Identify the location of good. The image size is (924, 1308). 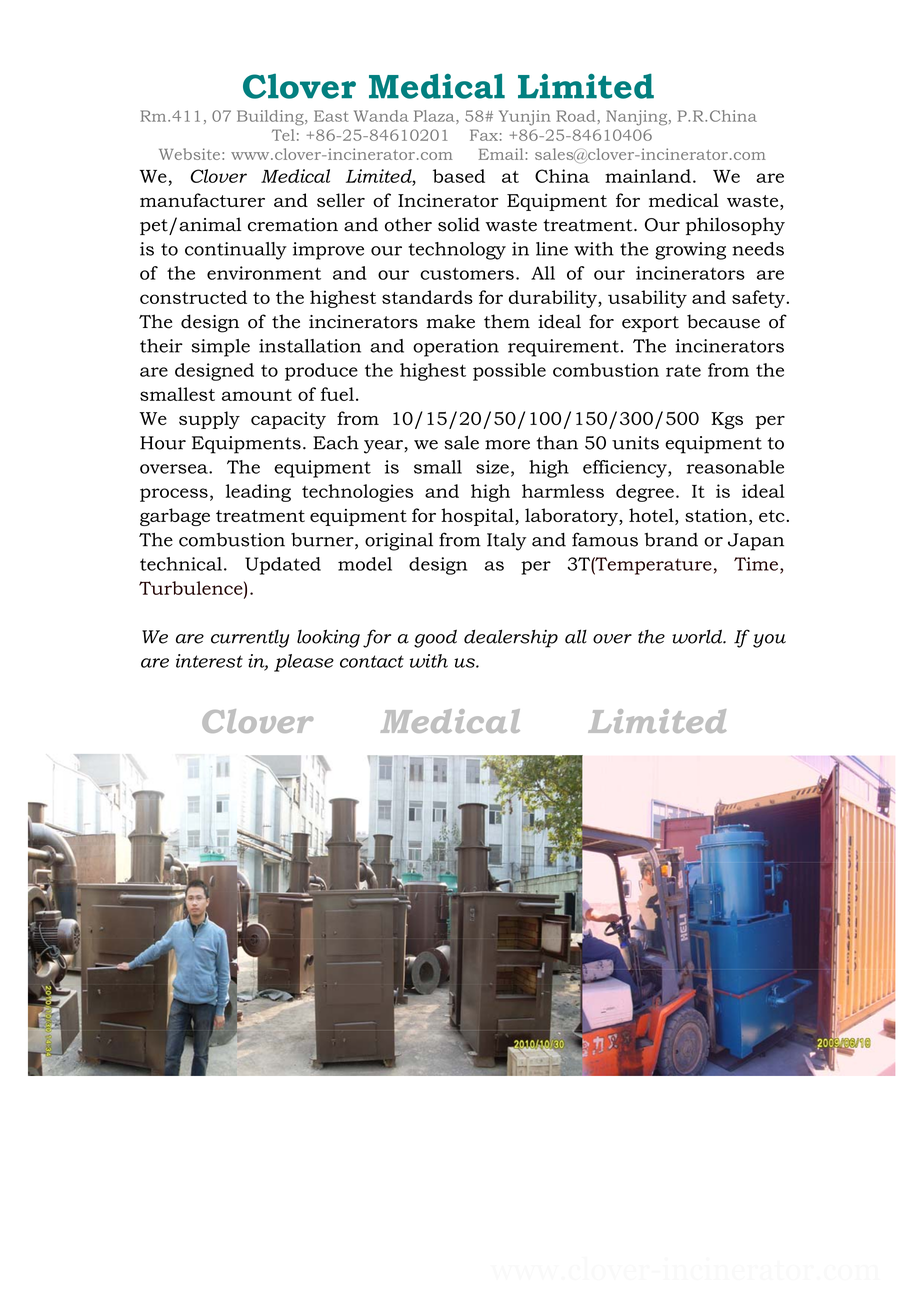
(435, 638).
